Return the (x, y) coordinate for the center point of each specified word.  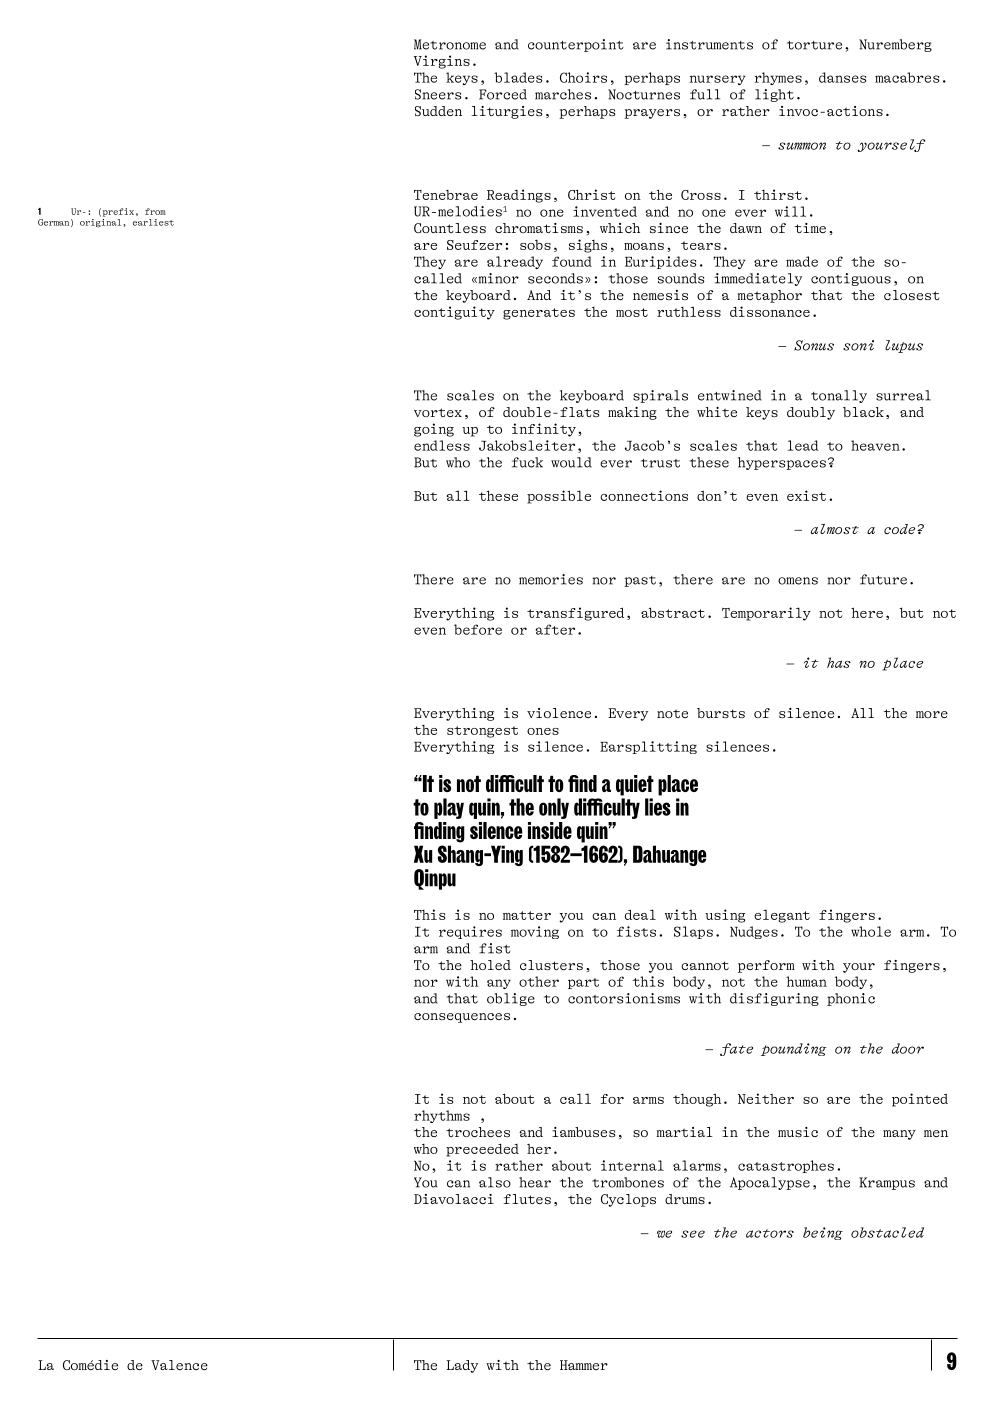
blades (518, 77)
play (449, 808)
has (839, 662)
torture (814, 45)
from (155, 211)
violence (559, 713)
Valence (179, 1365)
